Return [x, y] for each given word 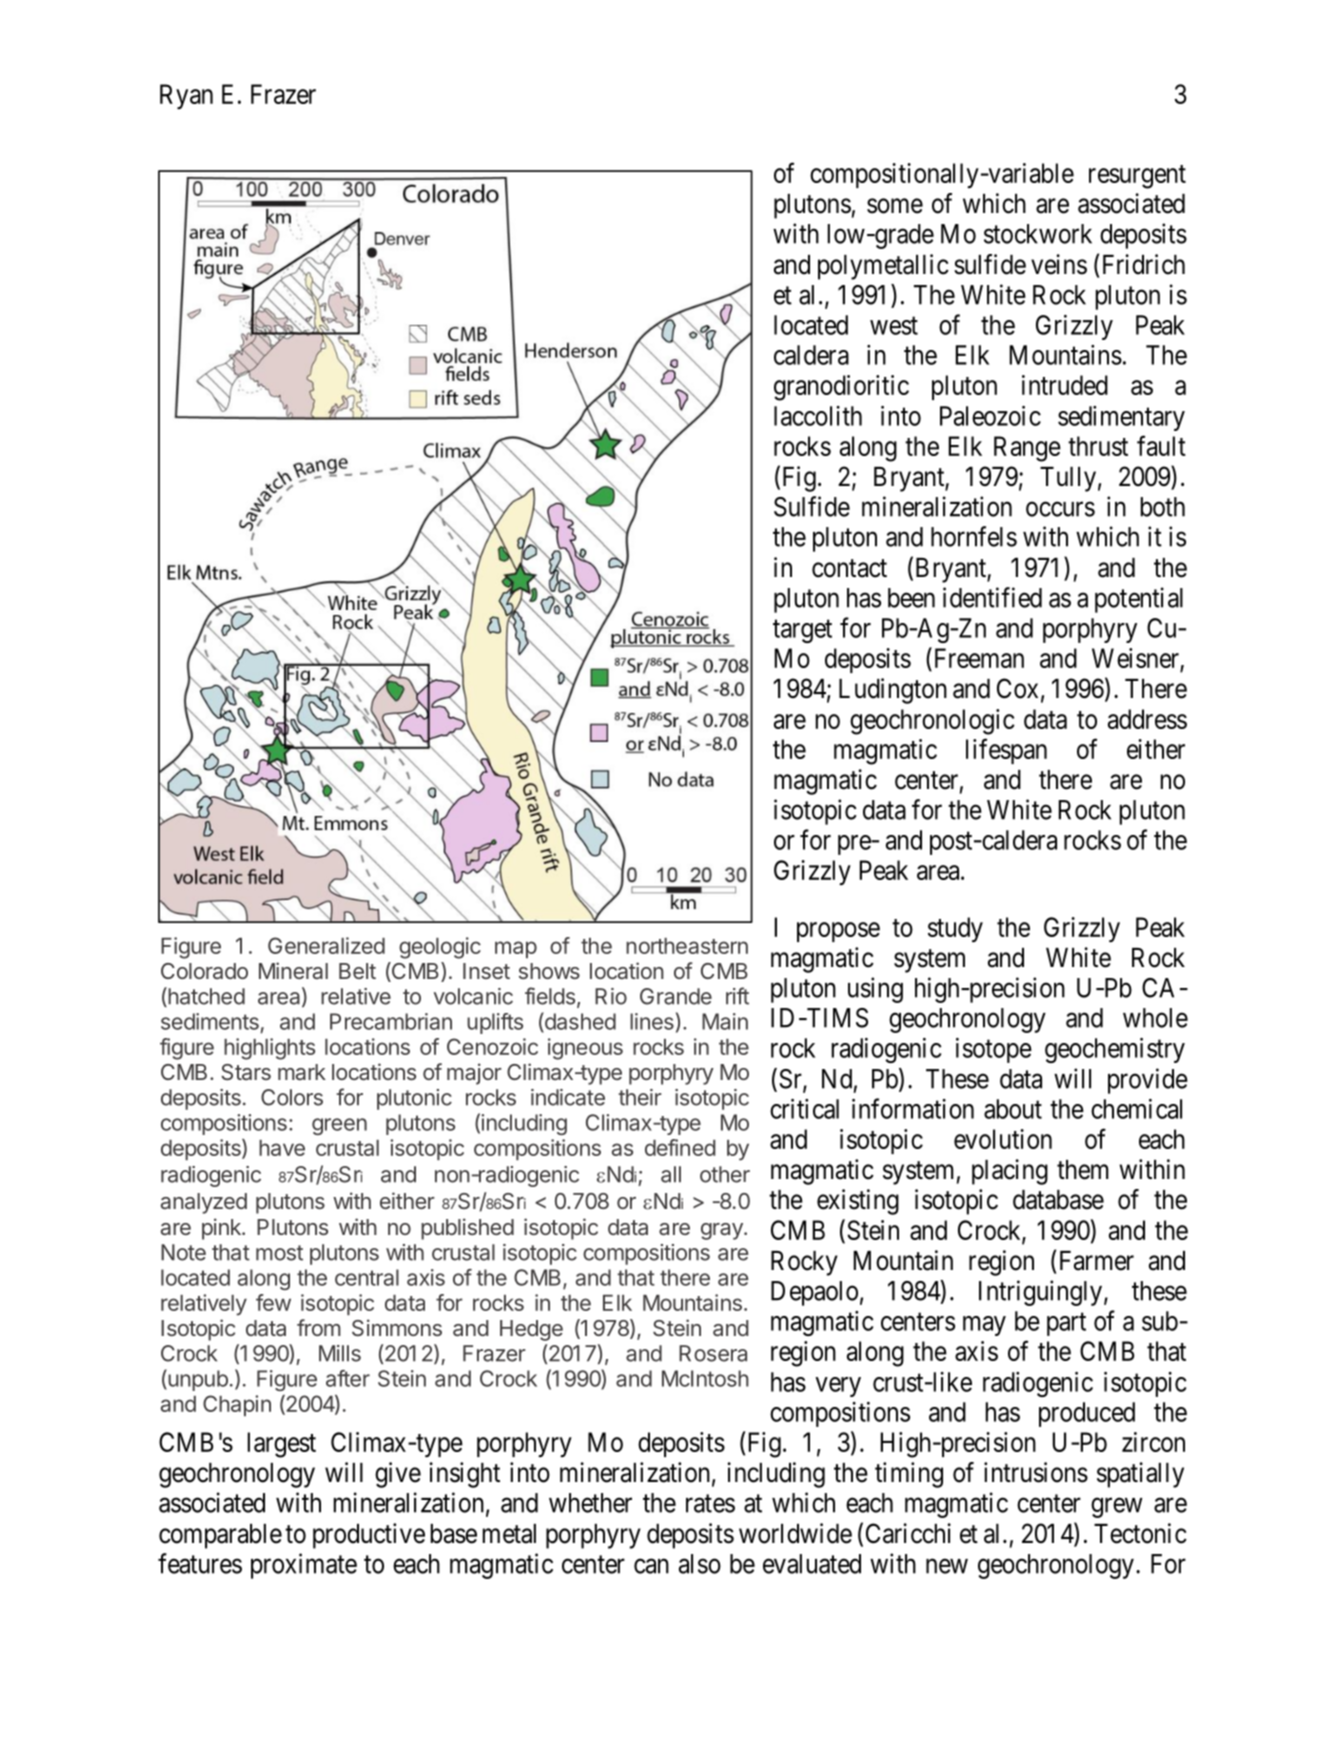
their [640, 1097]
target [802, 631]
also [700, 1564]
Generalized [326, 945]
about [1013, 1109]
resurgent [1137, 177]
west [894, 326]
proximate [304, 1566]
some [895, 206]
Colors [292, 1097]
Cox [1017, 688]
